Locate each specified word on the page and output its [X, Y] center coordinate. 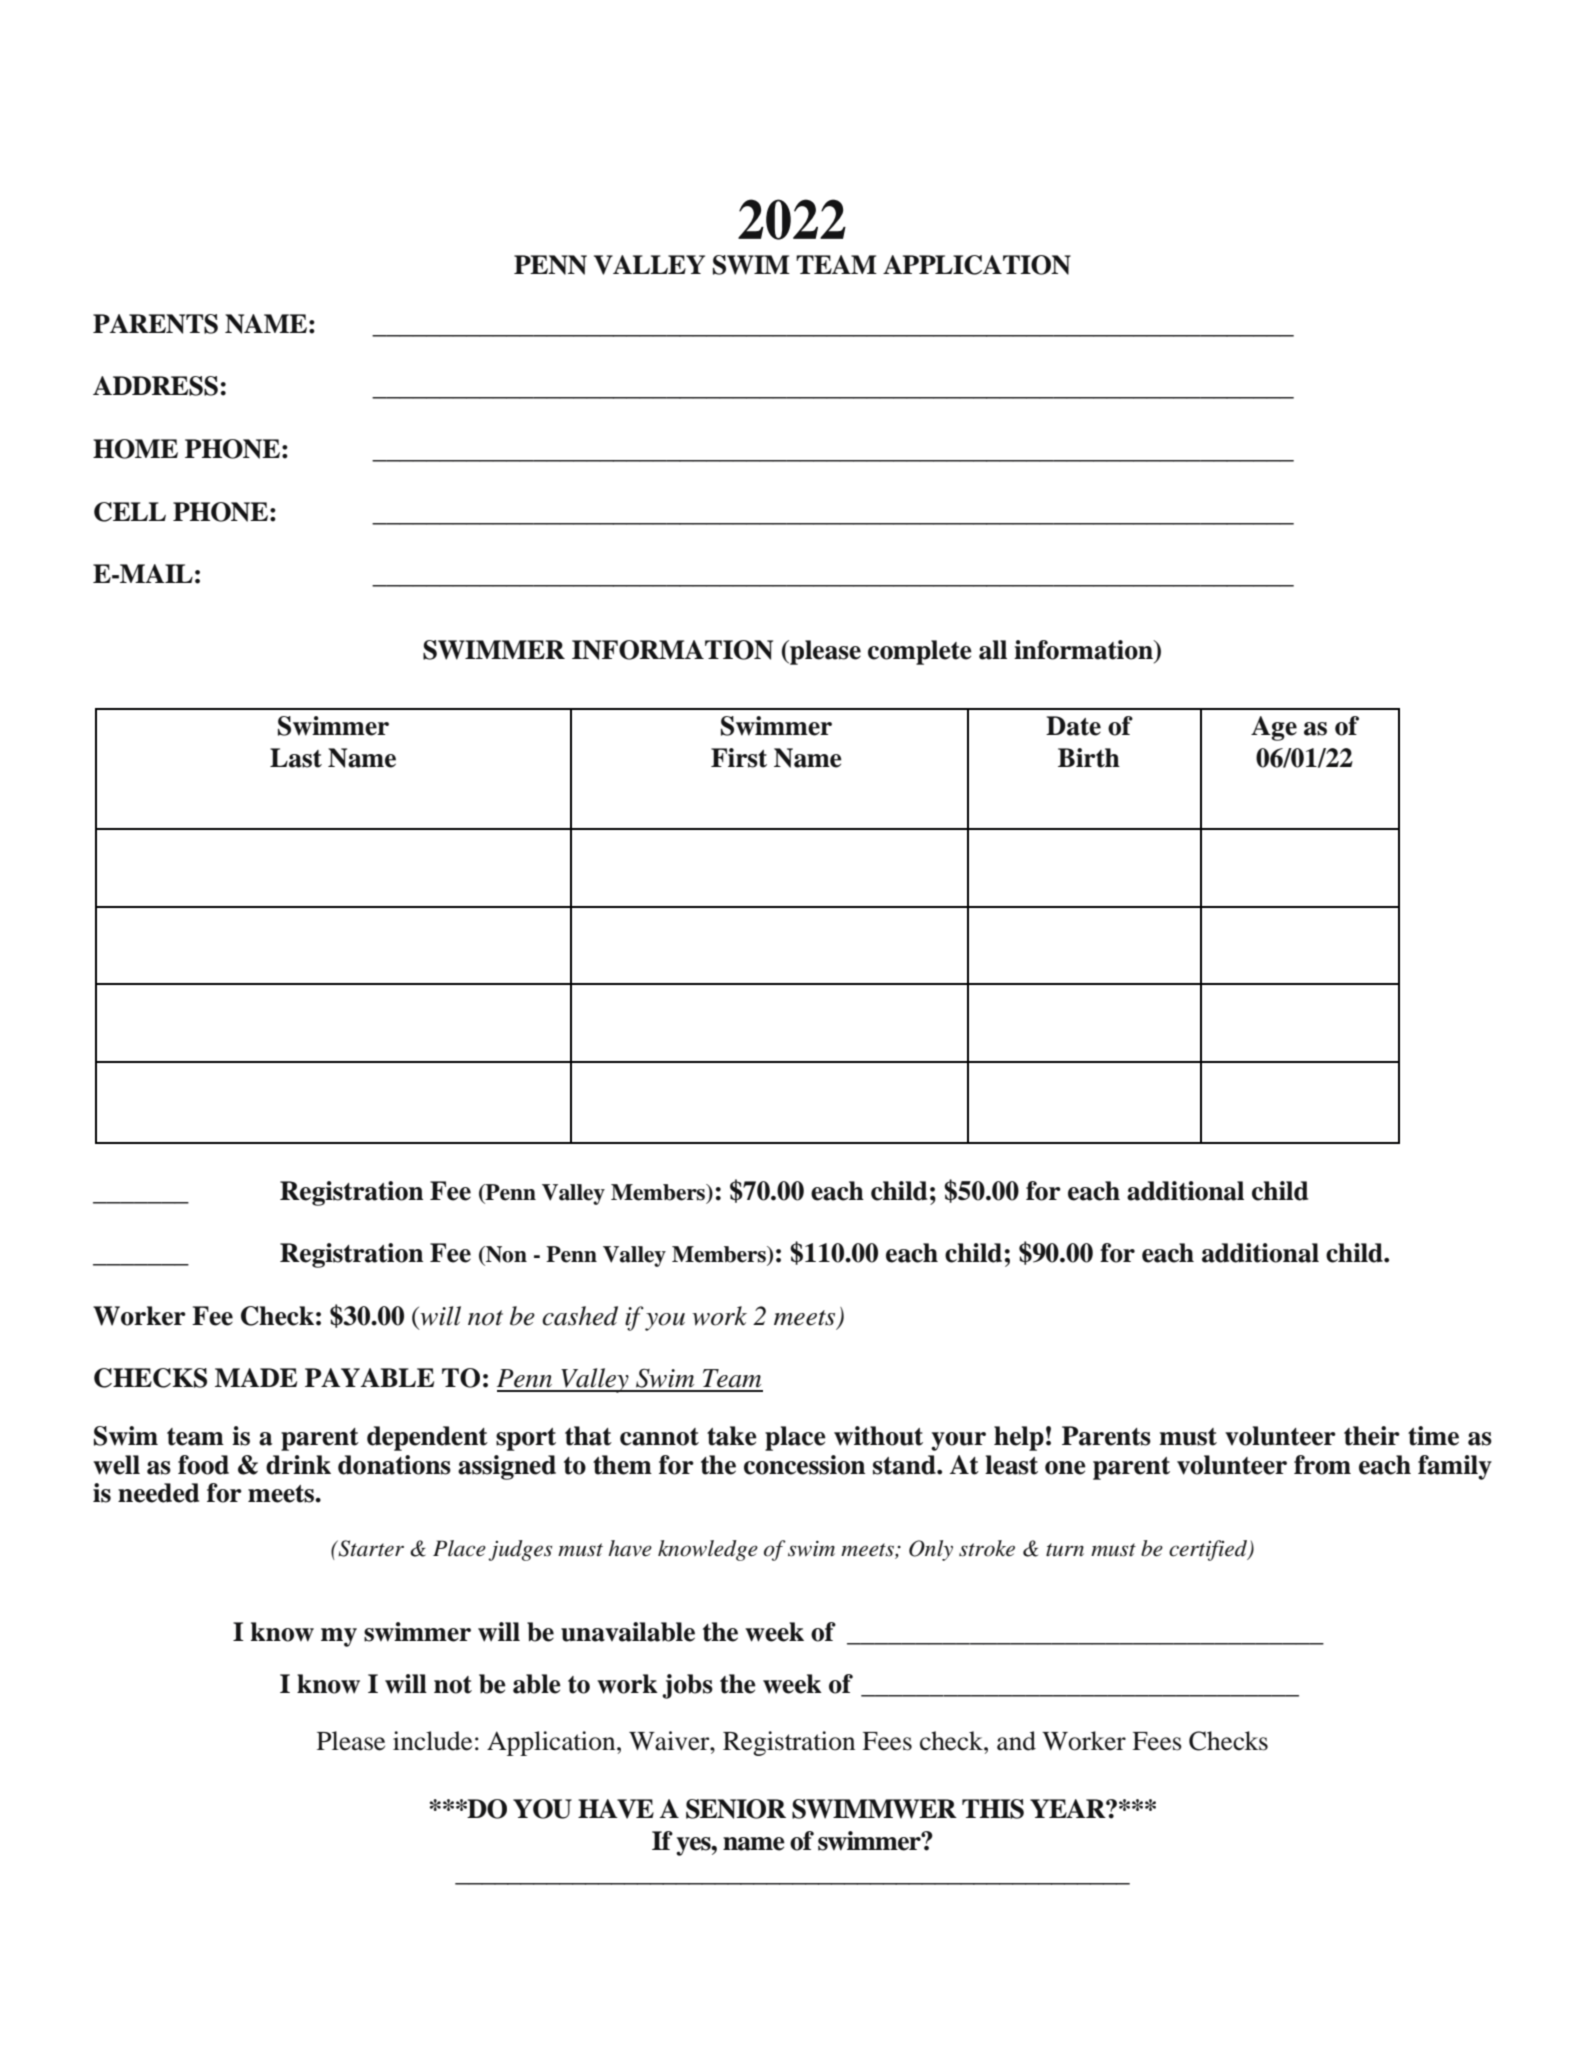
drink [298, 1465]
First [739, 758]
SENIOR [736, 1809]
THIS [993, 1809]
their [1372, 1436]
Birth [1089, 758]
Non [505, 1255]
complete [920, 652]
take [732, 1436]
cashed [580, 1316]
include [432, 1741]
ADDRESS [155, 386]
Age [1274, 728]
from [1322, 1465]
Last [296, 758]
